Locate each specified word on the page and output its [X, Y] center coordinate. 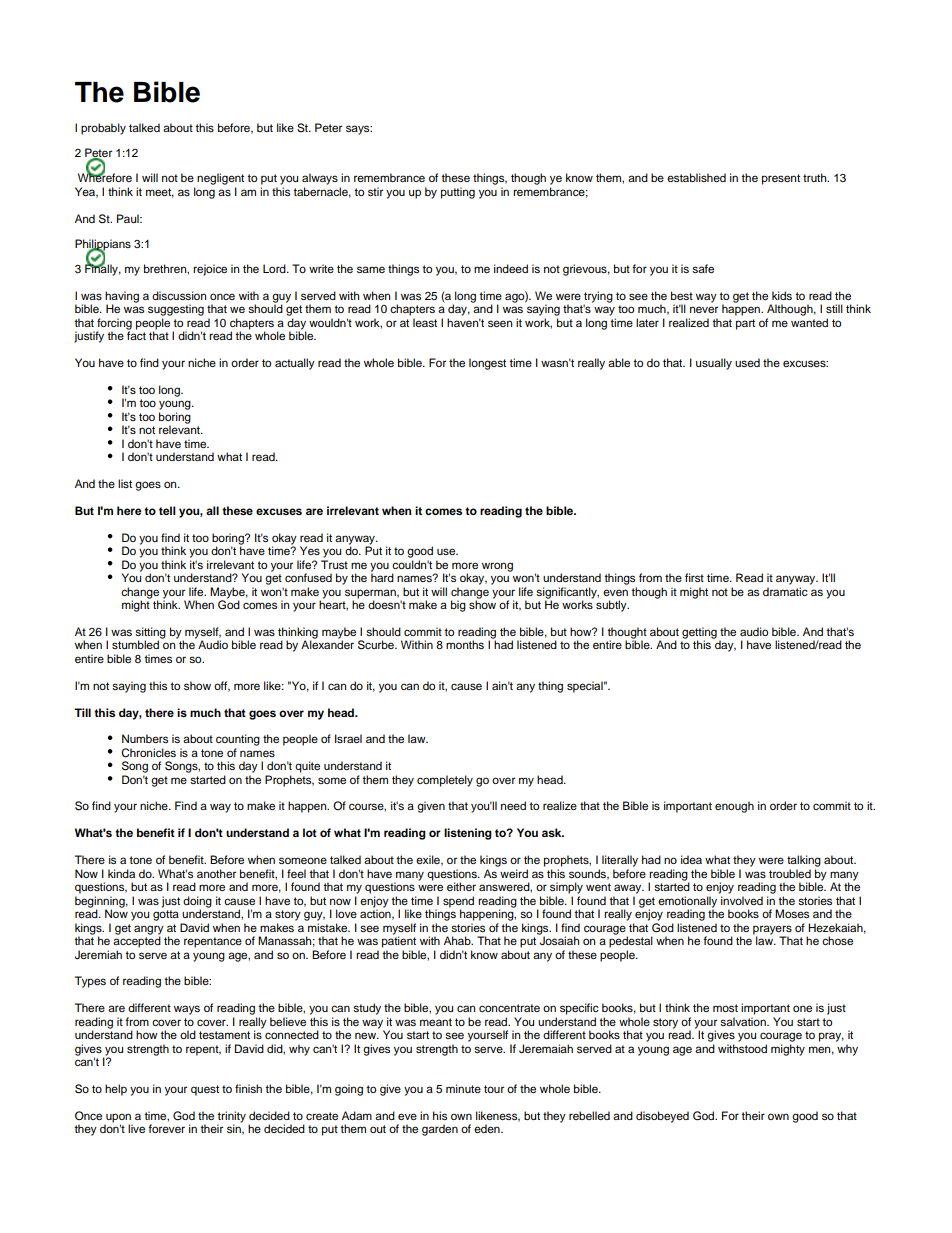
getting [699, 634]
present [781, 179]
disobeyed [662, 1117]
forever [166, 1128]
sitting [150, 634]
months [465, 644]
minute [463, 1088]
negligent [220, 180]
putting [458, 193]
